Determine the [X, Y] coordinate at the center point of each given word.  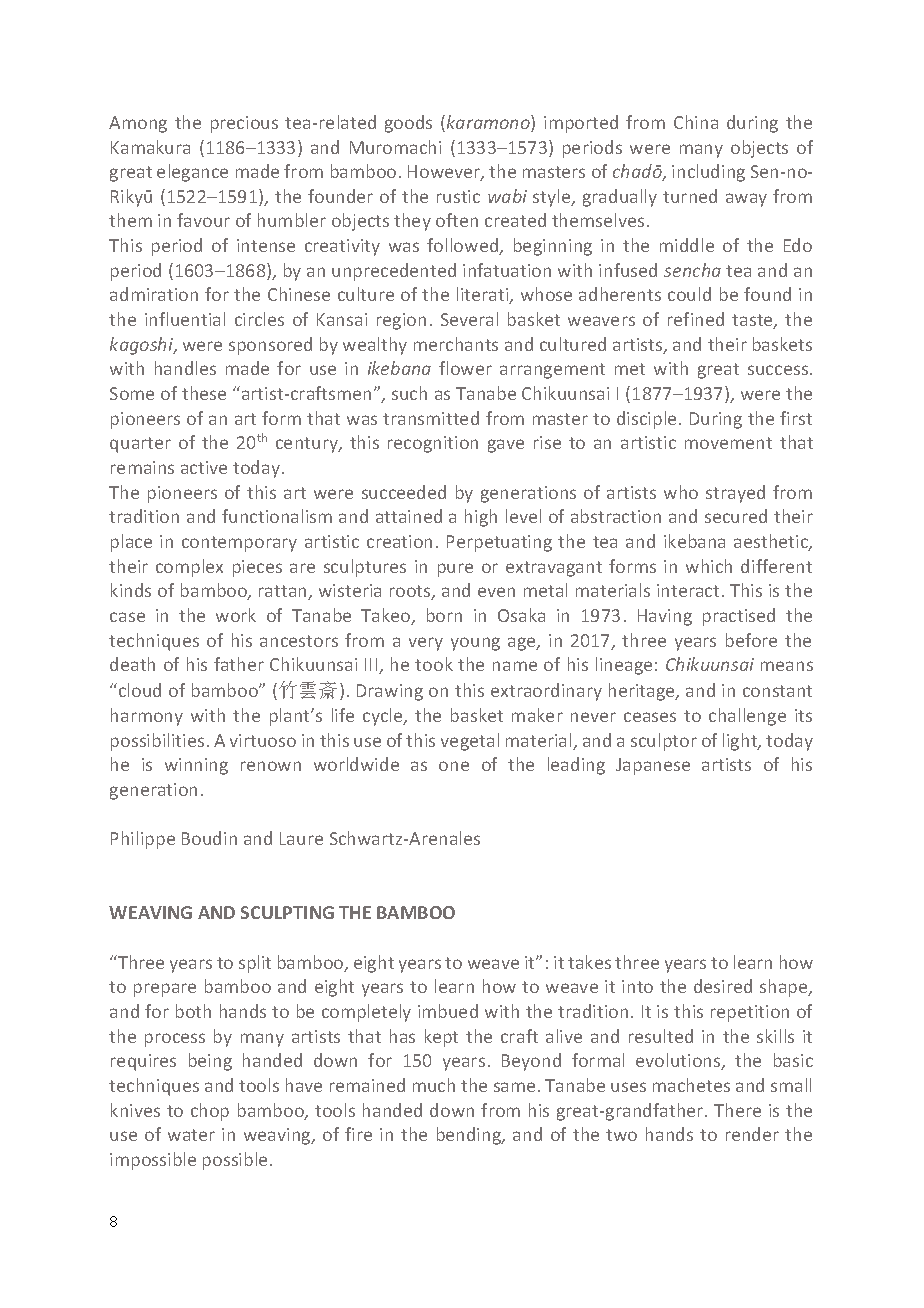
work [236, 615]
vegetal [470, 742]
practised [739, 617]
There [737, 1110]
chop [210, 1112]
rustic [458, 196]
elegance [192, 173]
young [475, 644]
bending [470, 1136]
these [204, 393]
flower [465, 368]
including [708, 173]
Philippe [143, 840]
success [779, 370]
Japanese [653, 766]
